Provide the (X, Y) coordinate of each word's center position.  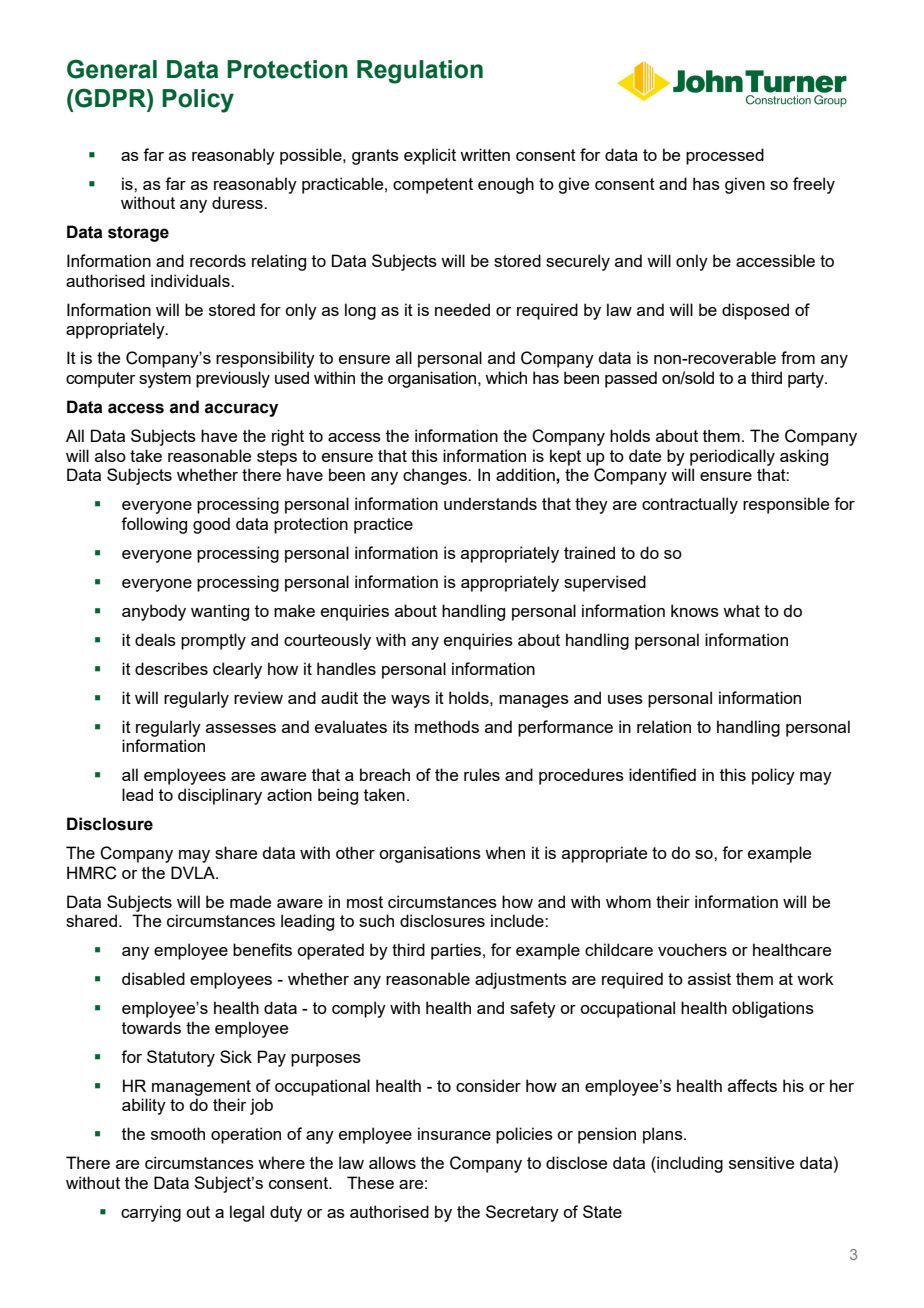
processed (725, 156)
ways (410, 701)
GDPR (110, 98)
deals (155, 639)
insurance (454, 1133)
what (741, 610)
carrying (151, 1213)
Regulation (420, 72)
